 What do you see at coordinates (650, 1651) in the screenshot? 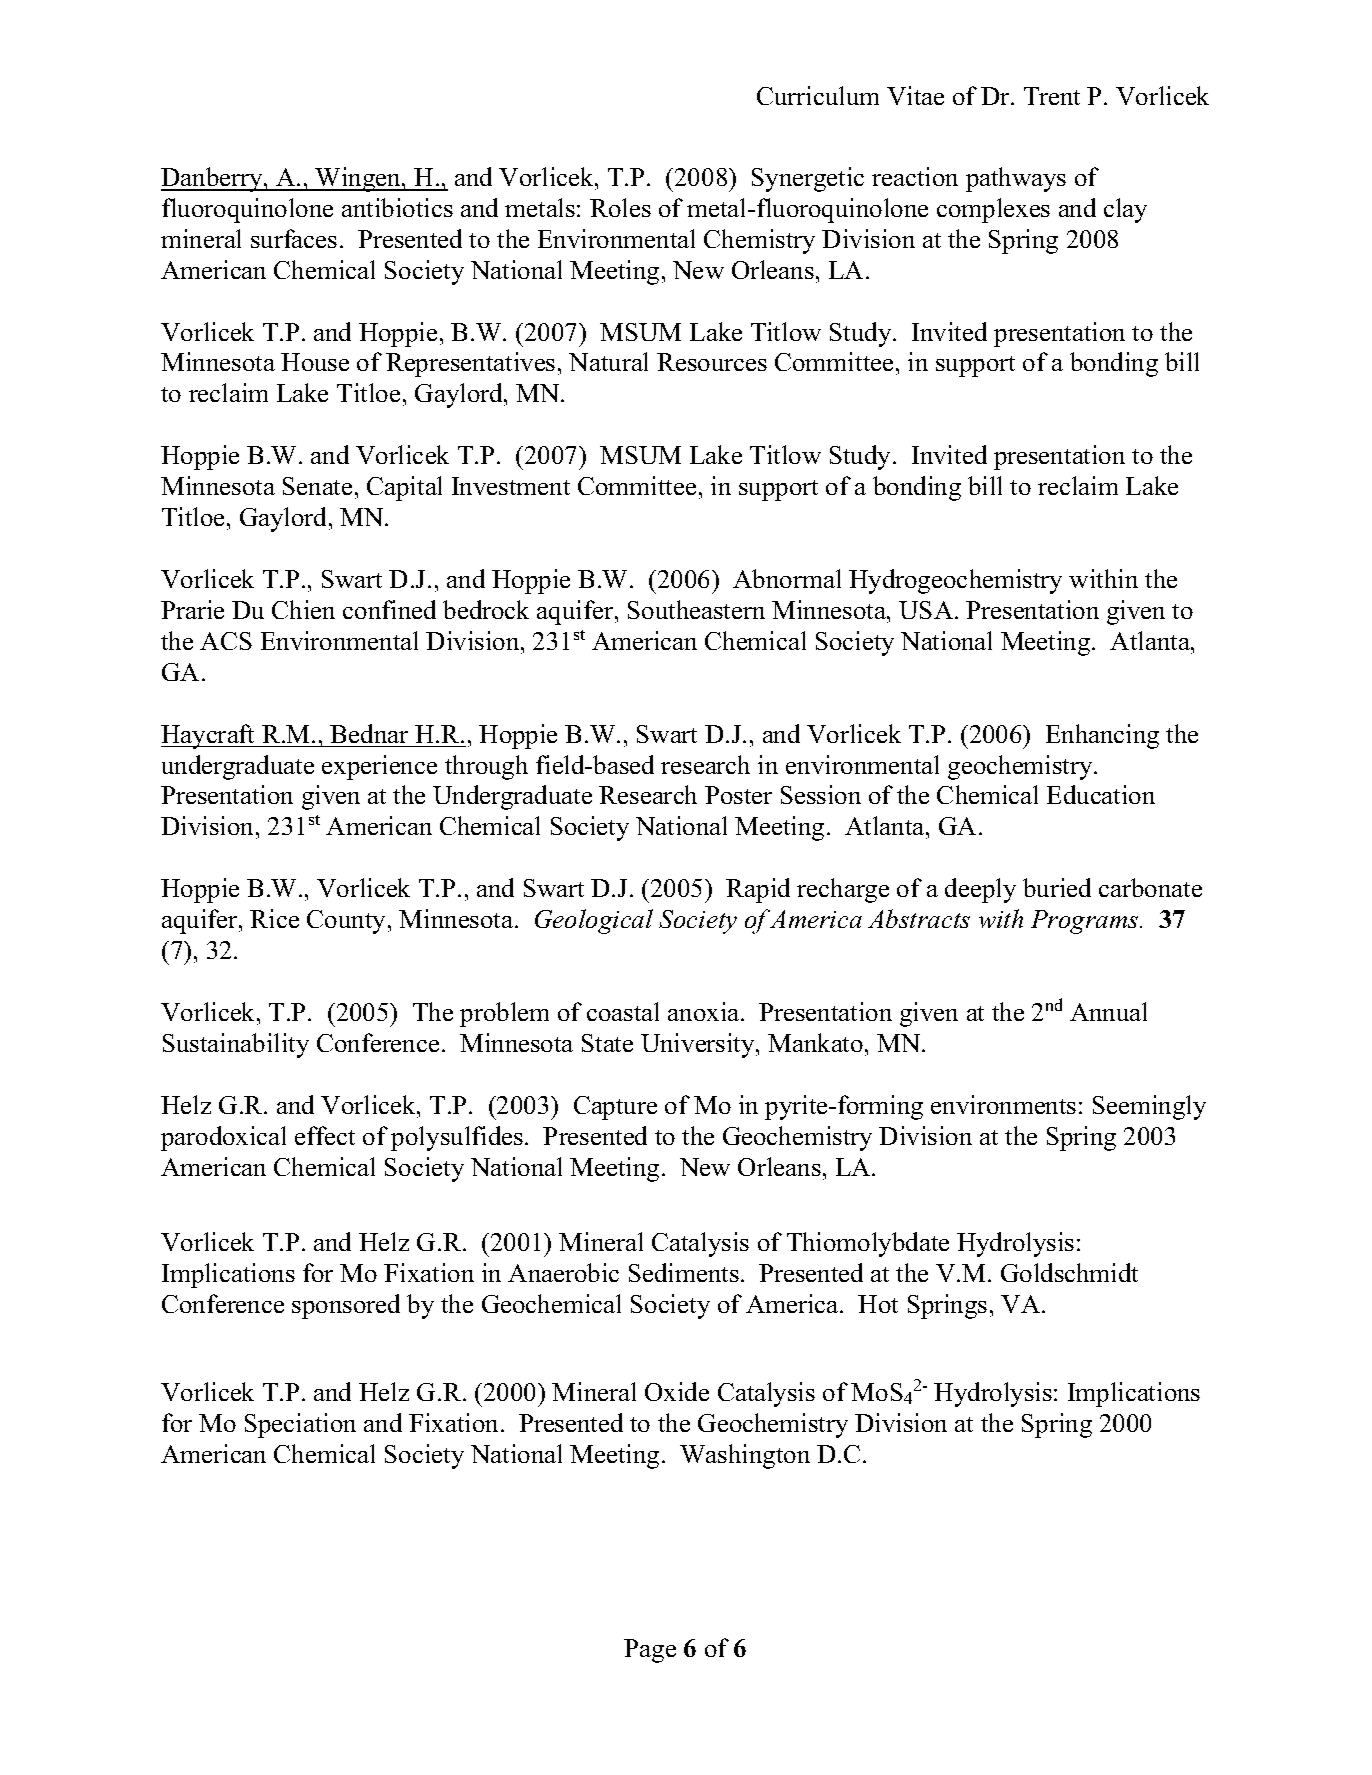
I see `Page` at bounding box center [650, 1651].
